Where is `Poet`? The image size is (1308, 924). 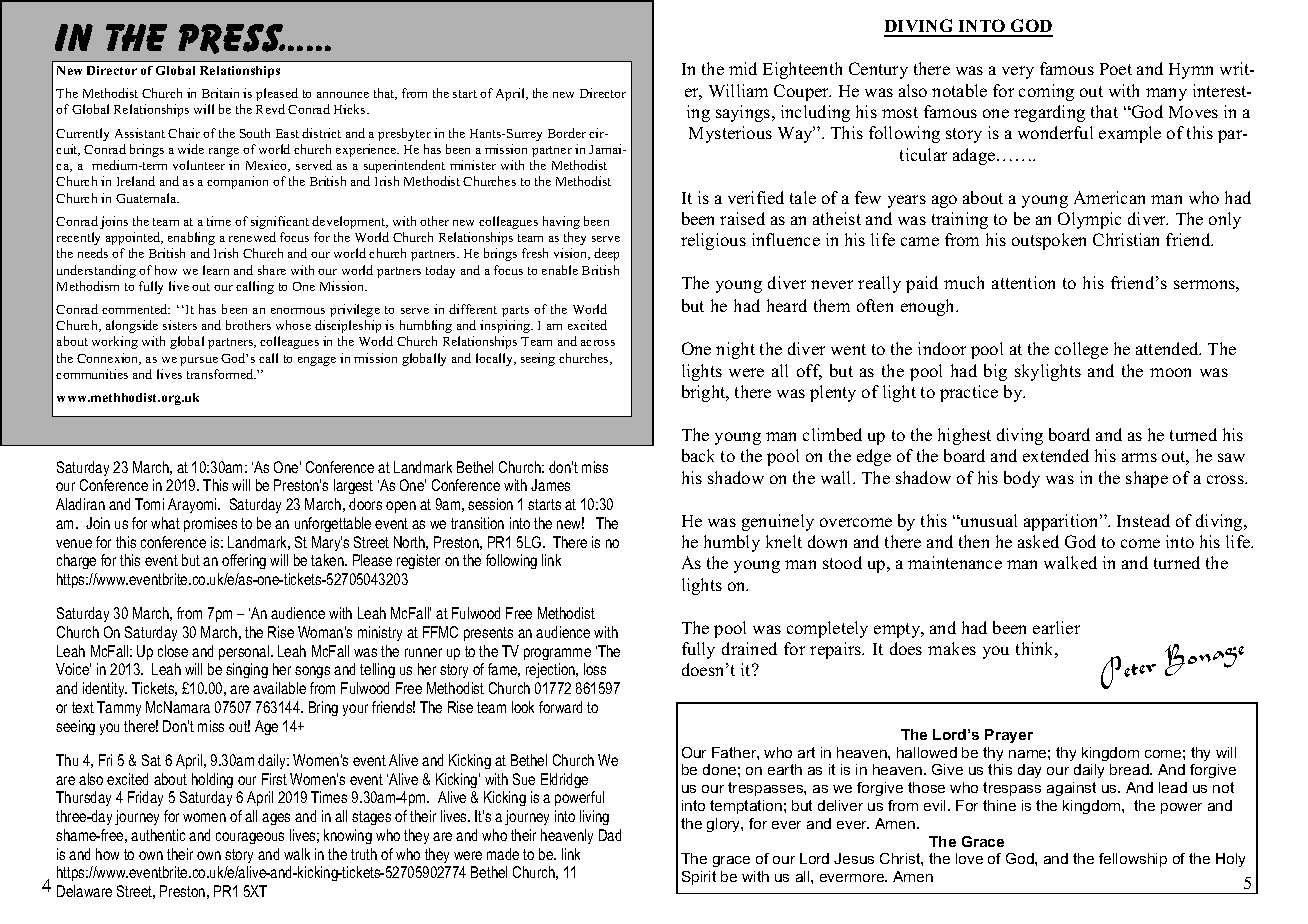
Poet is located at coordinates (1116, 69).
